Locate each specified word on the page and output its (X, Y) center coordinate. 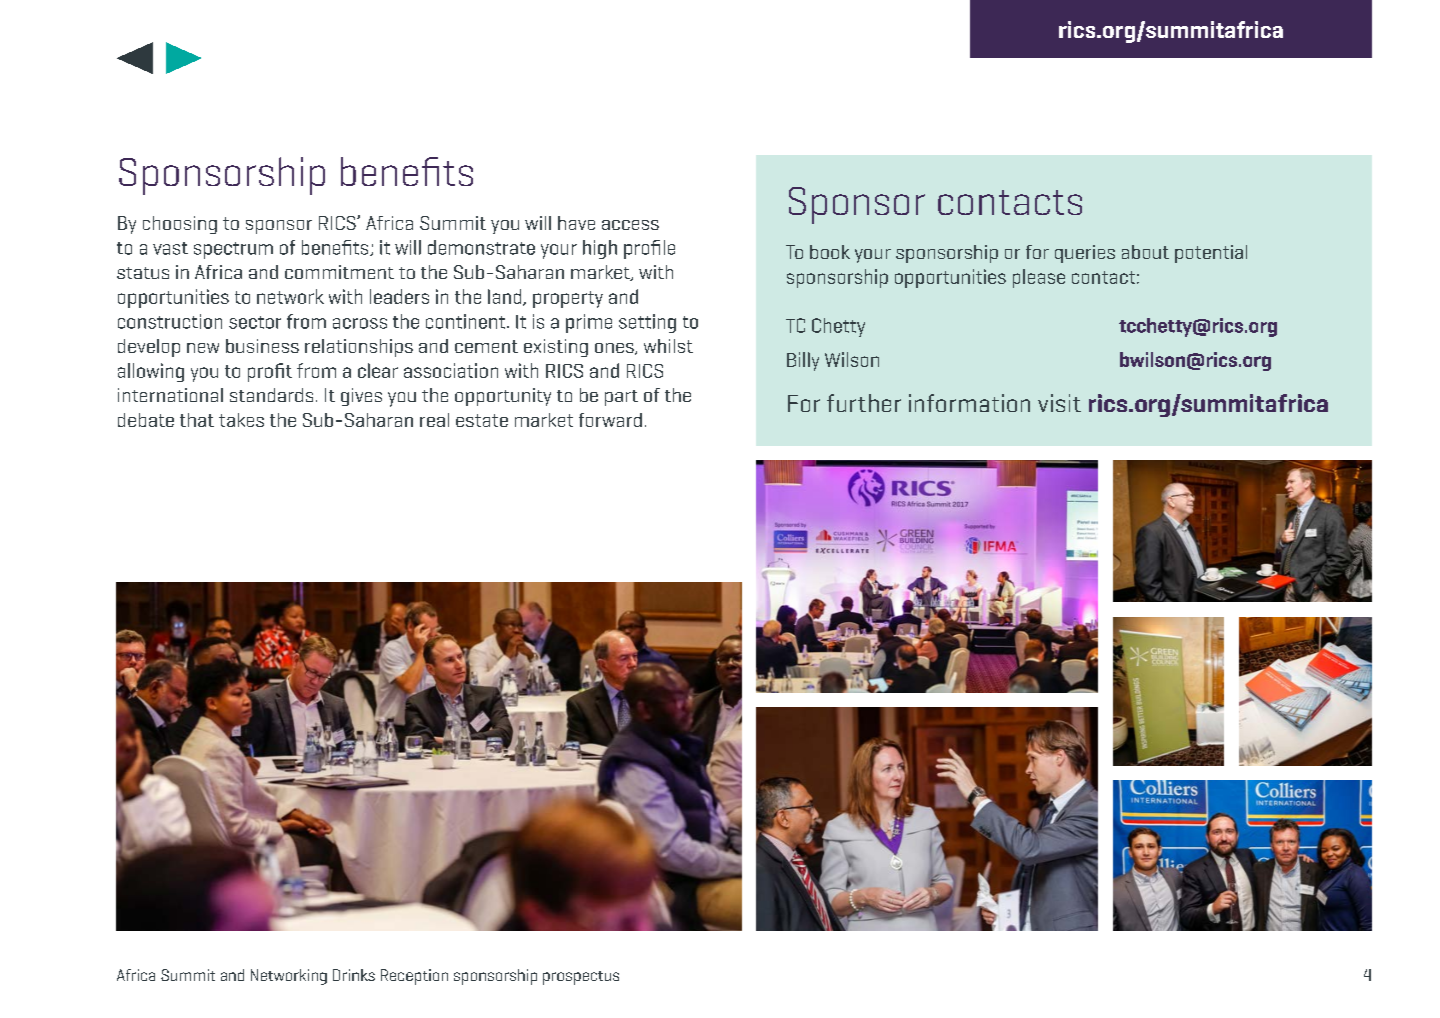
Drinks (354, 975)
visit (1059, 403)
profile (649, 249)
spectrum (233, 250)
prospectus (581, 978)
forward (610, 420)
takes (241, 420)
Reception (414, 977)
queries (1085, 254)
